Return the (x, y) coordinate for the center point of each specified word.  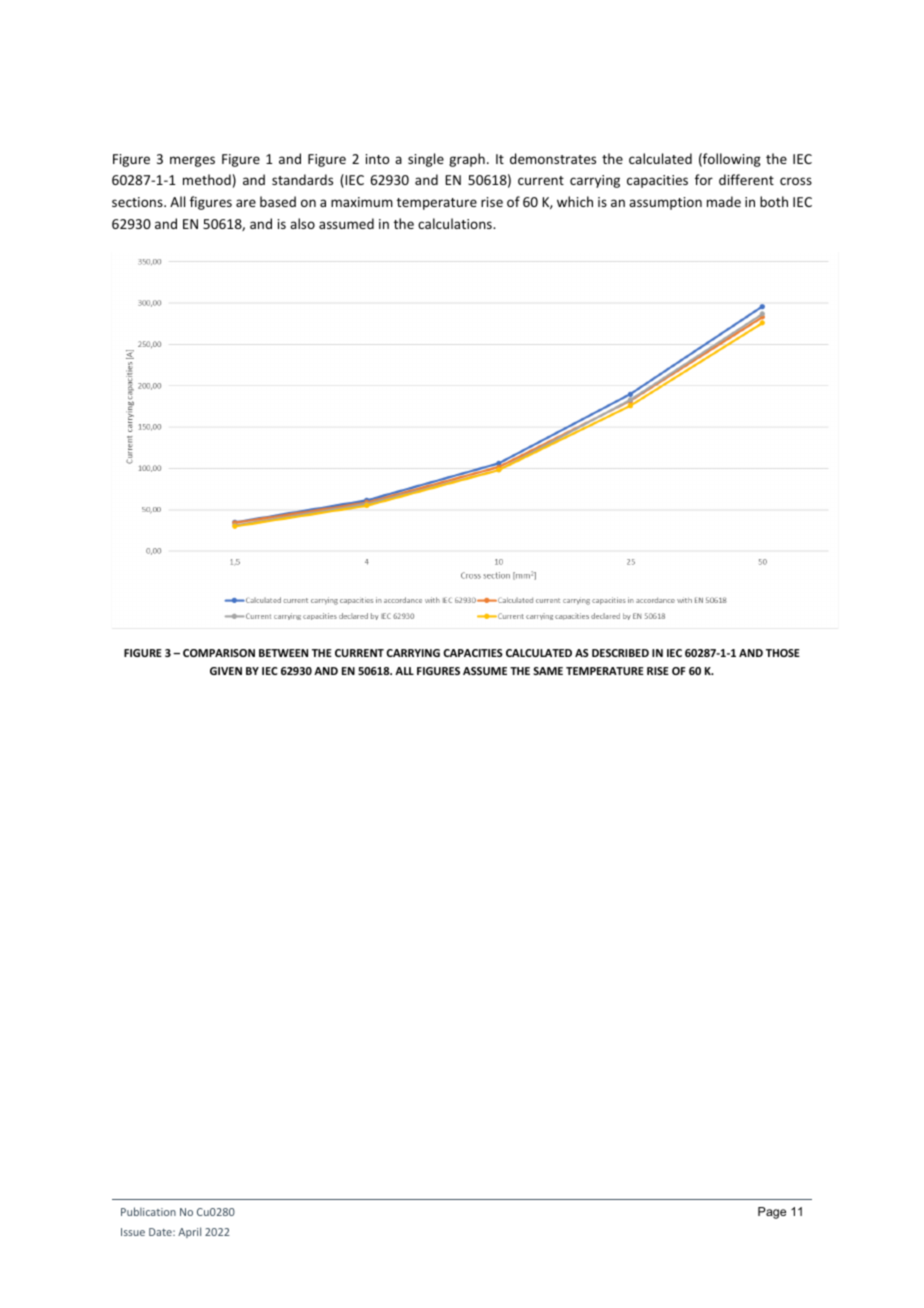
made (724, 201)
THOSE (783, 653)
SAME (548, 671)
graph (467, 160)
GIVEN (226, 671)
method (207, 179)
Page (772, 1213)
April (189, 1232)
